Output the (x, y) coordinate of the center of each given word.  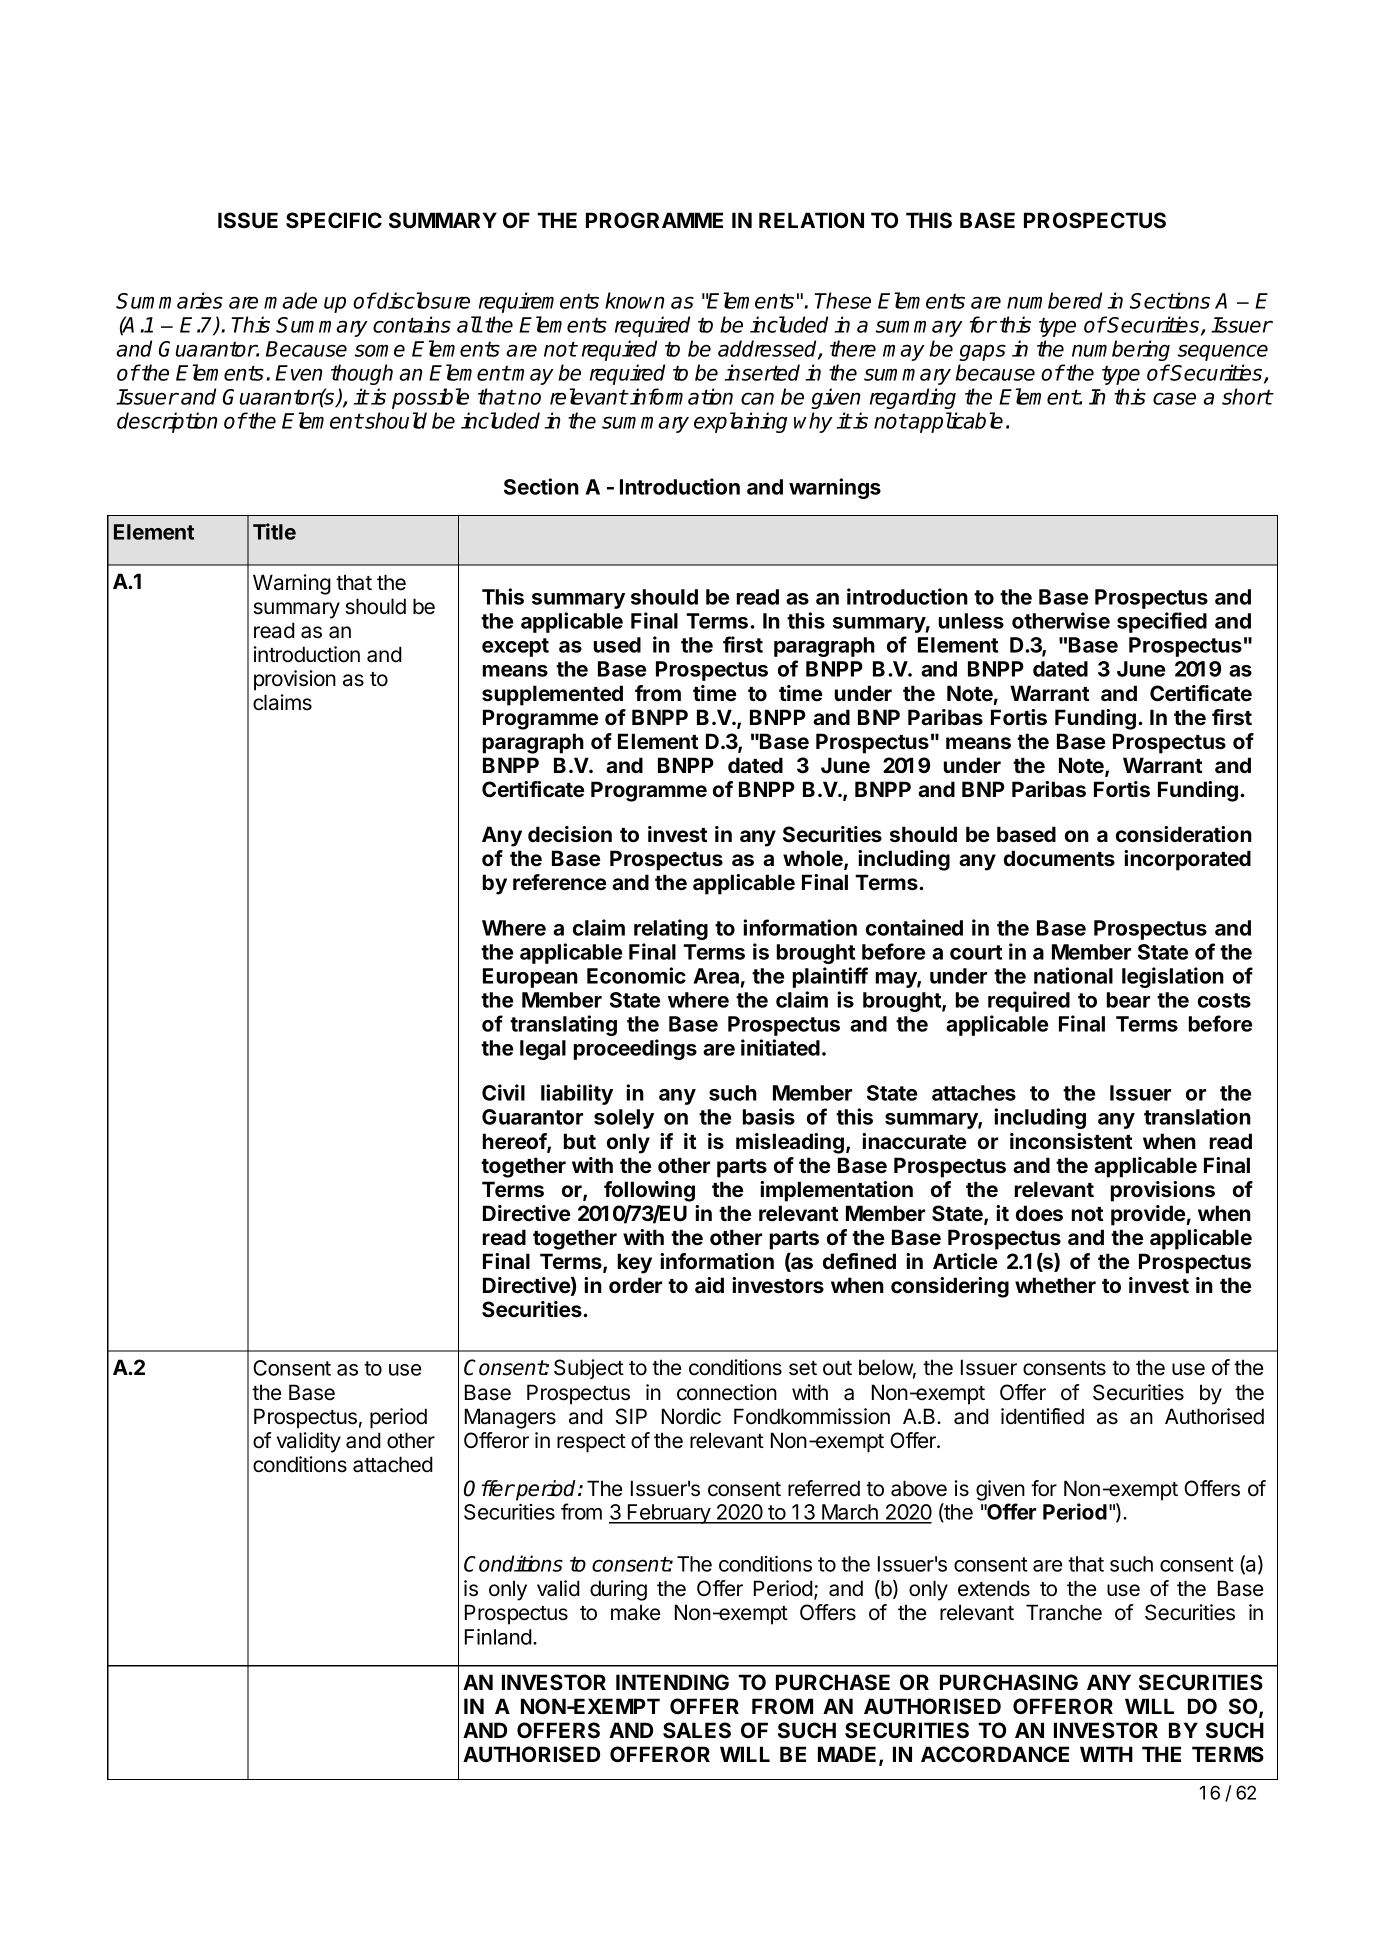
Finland (498, 1637)
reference (559, 882)
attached (393, 1464)
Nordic (691, 1416)
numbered (1054, 300)
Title (274, 531)
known (635, 300)
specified (1162, 622)
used (617, 645)
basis (769, 1116)
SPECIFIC (334, 220)
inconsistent (1071, 1141)
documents (1059, 858)
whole (814, 859)
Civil (503, 1092)
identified (1042, 1416)
